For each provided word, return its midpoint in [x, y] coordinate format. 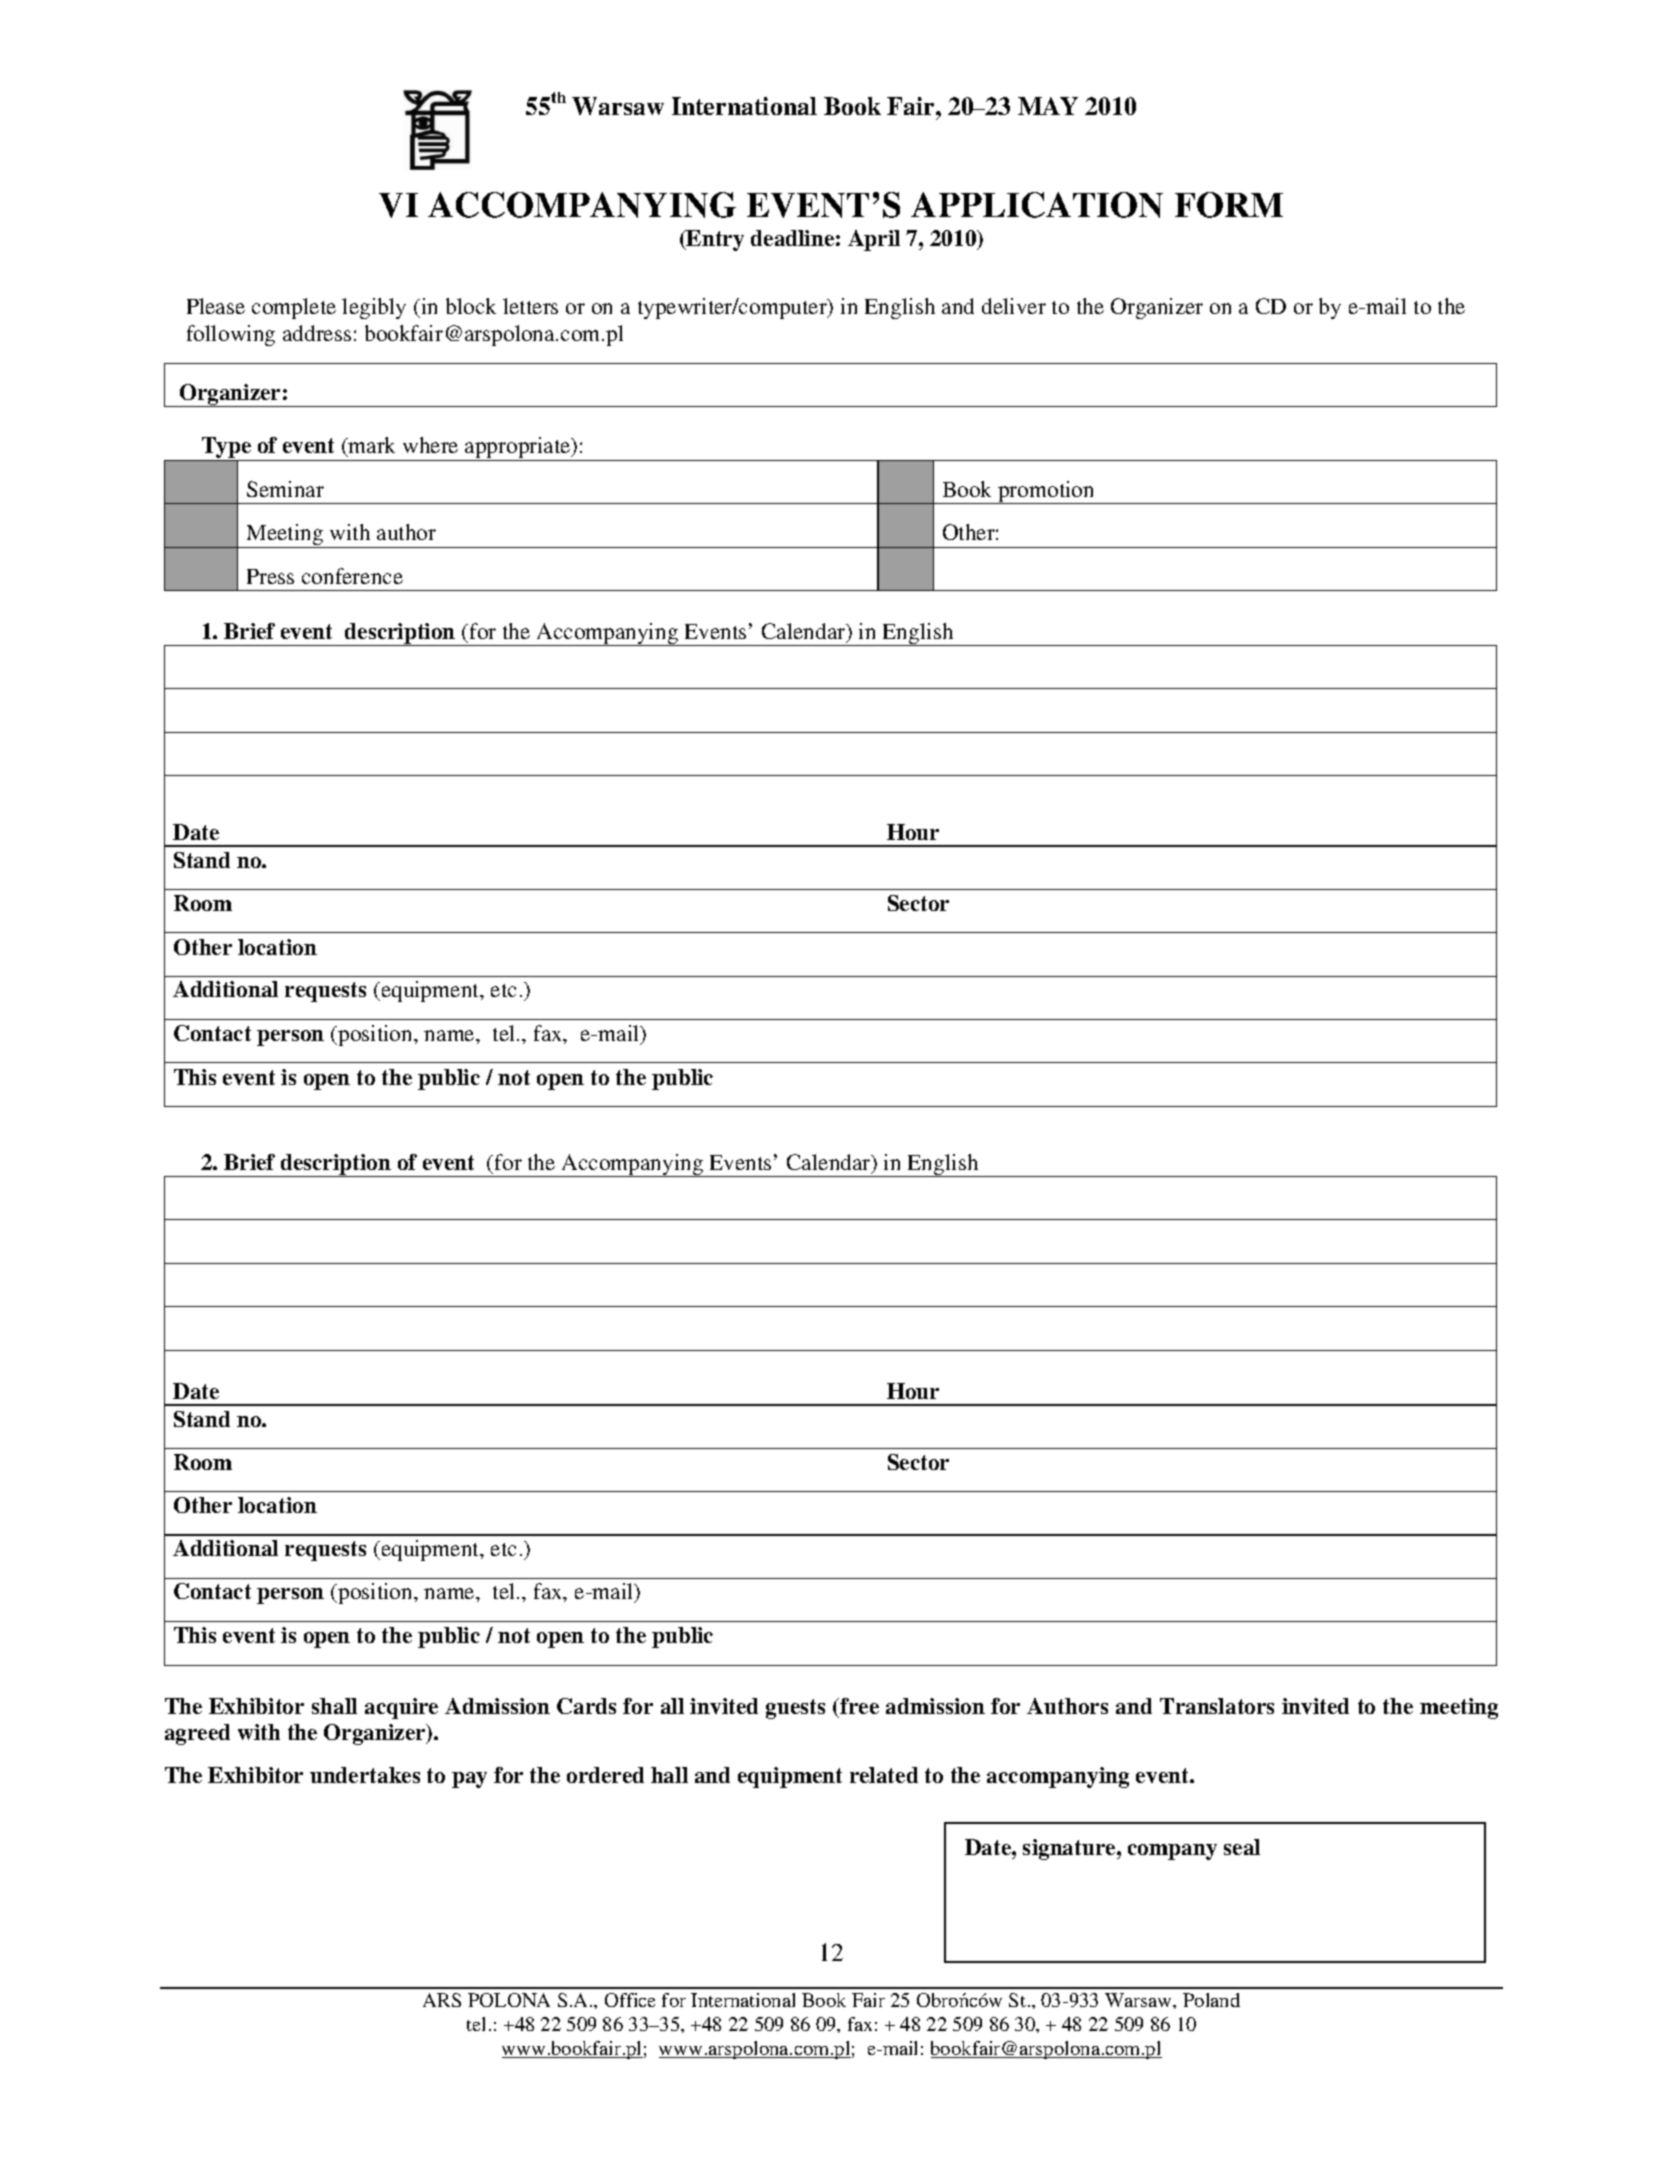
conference [352, 576]
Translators [1217, 1706]
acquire [401, 1708]
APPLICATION [1037, 205]
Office [630, 2000]
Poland [1211, 2000]
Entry [714, 240]
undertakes [365, 1775]
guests [795, 1709]
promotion [1046, 492]
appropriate [518, 449]
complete [294, 308]
